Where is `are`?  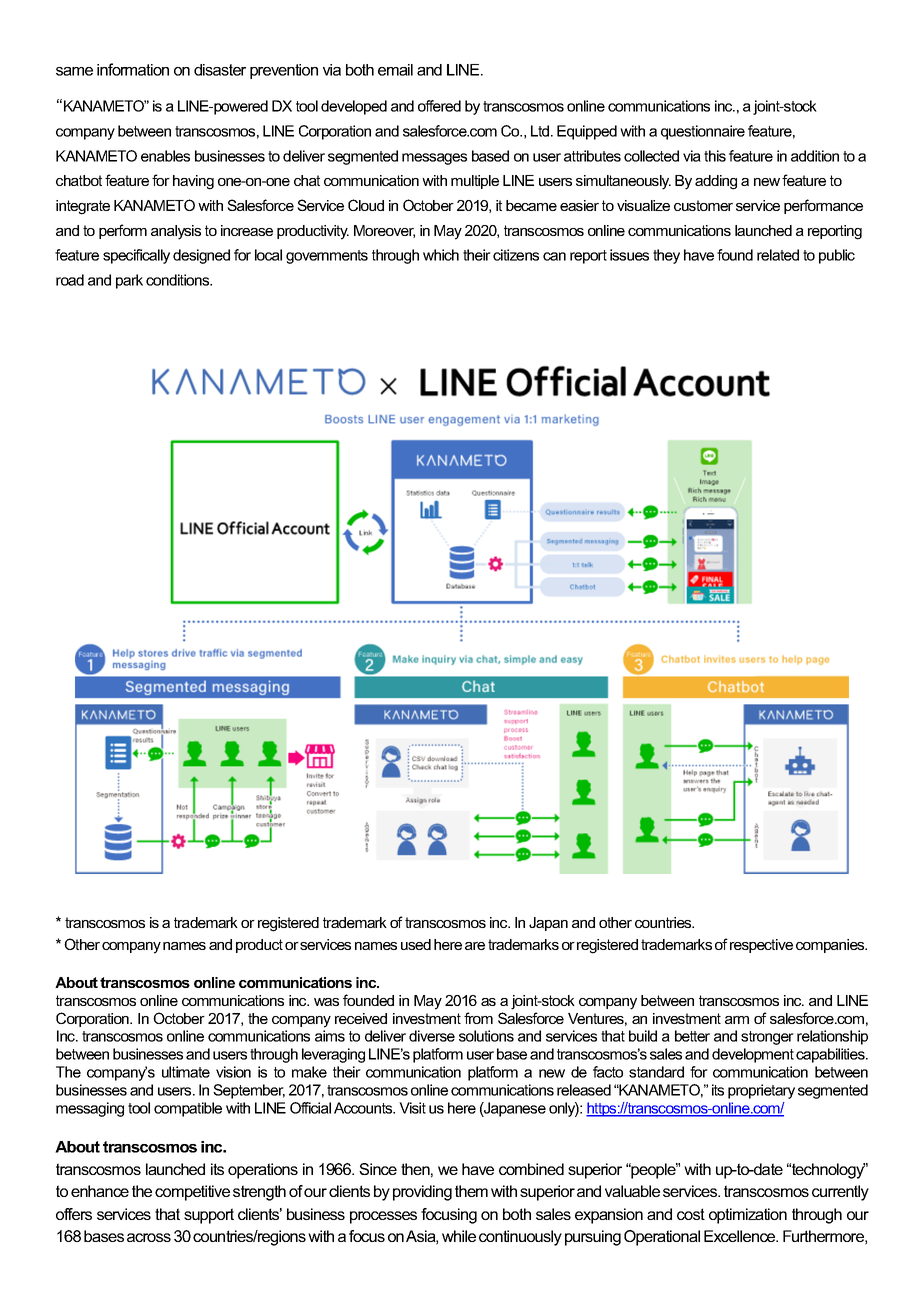
are is located at coordinates (475, 946).
